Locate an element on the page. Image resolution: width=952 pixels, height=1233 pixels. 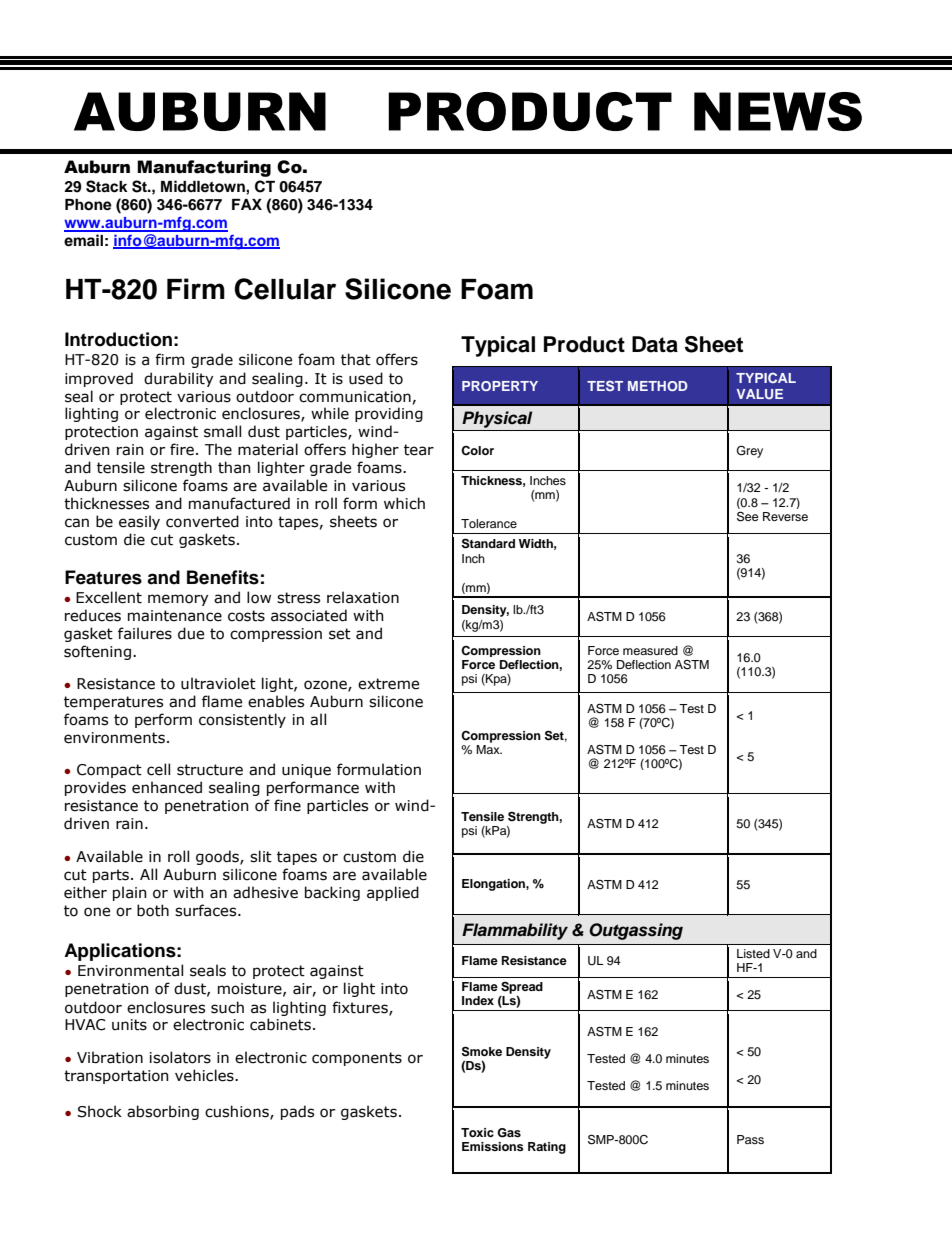
failures is located at coordinates (145, 633).
